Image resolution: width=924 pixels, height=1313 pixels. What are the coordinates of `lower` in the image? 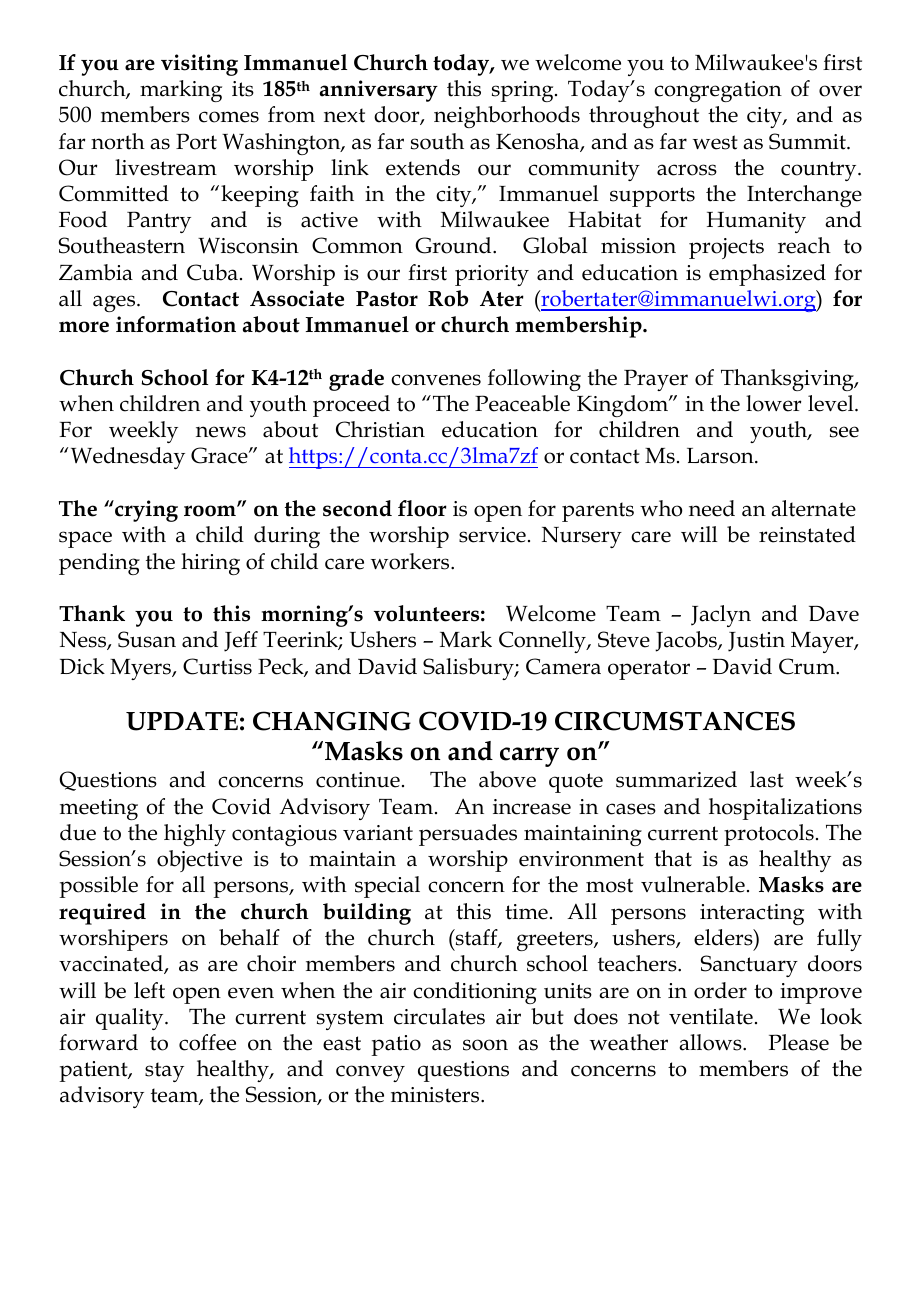 It's located at (773, 403).
